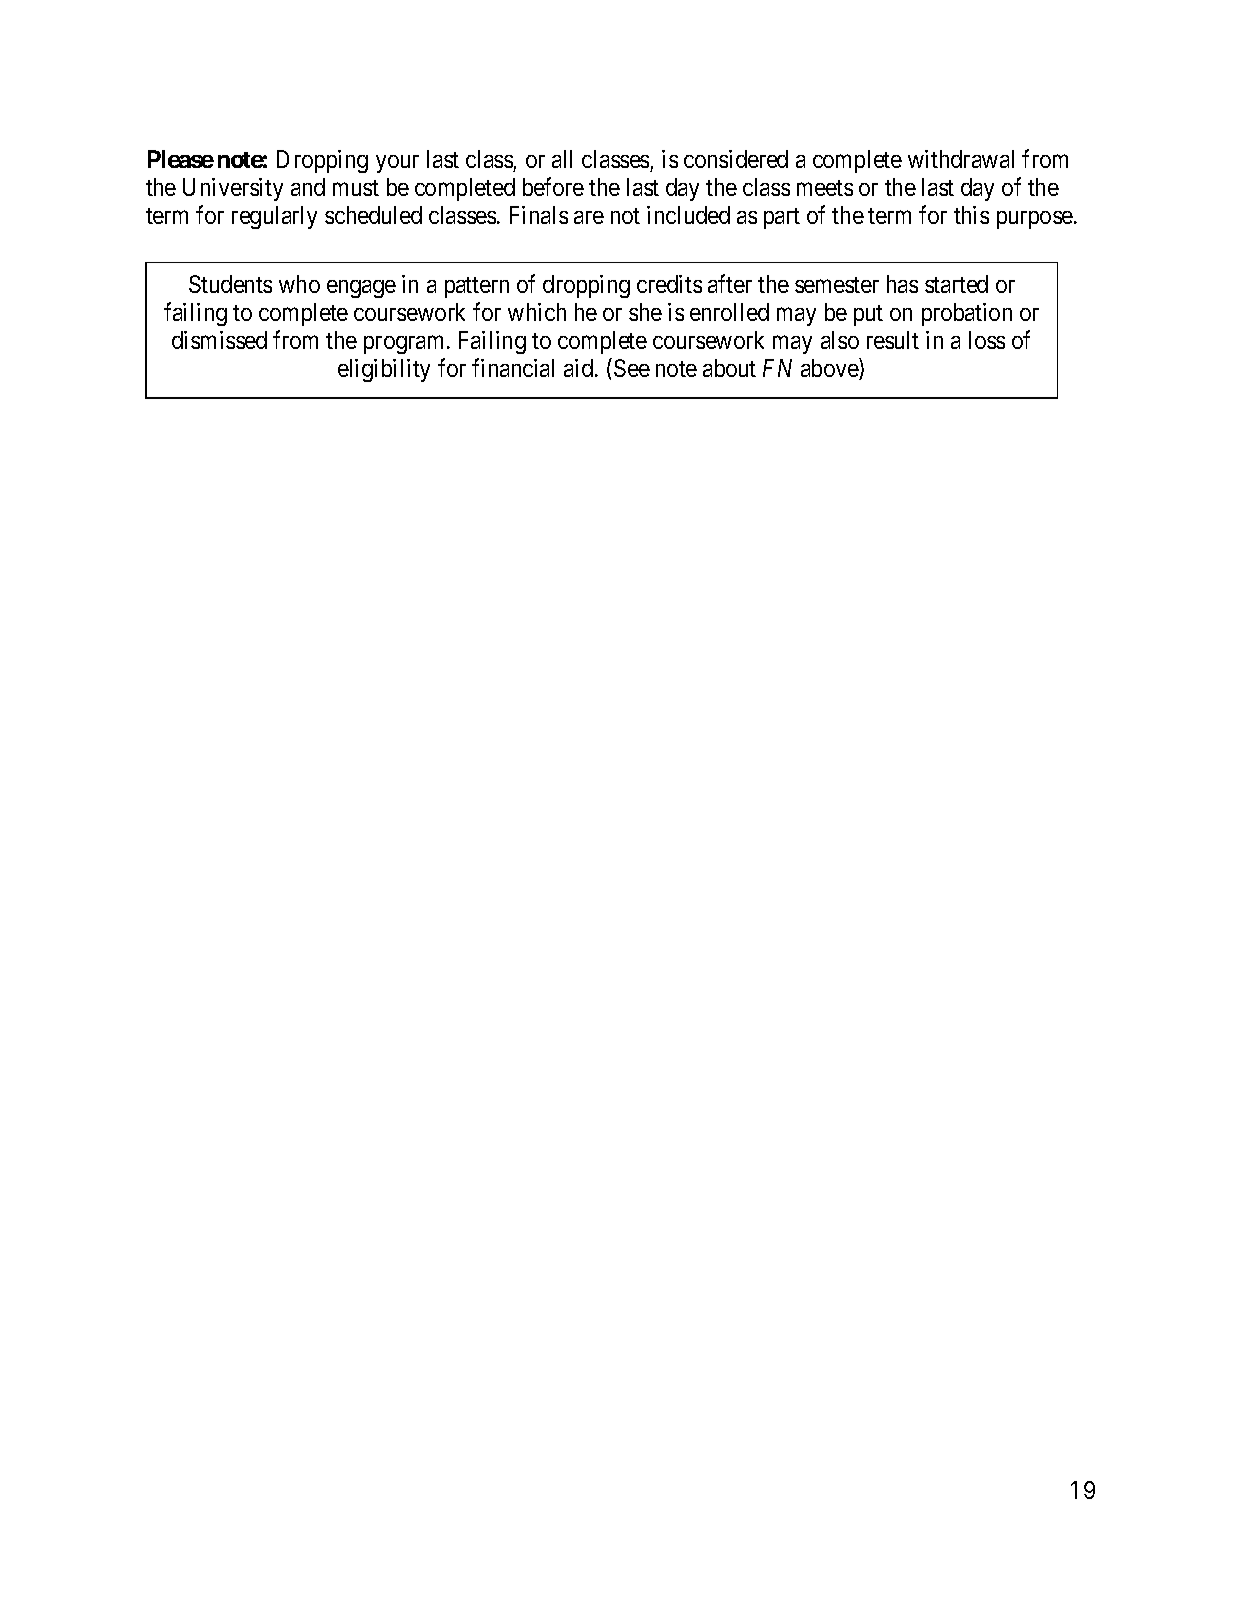 This image has height=1606, width=1241. What do you see at coordinates (384, 370) in the image?
I see `eligibility` at bounding box center [384, 370].
